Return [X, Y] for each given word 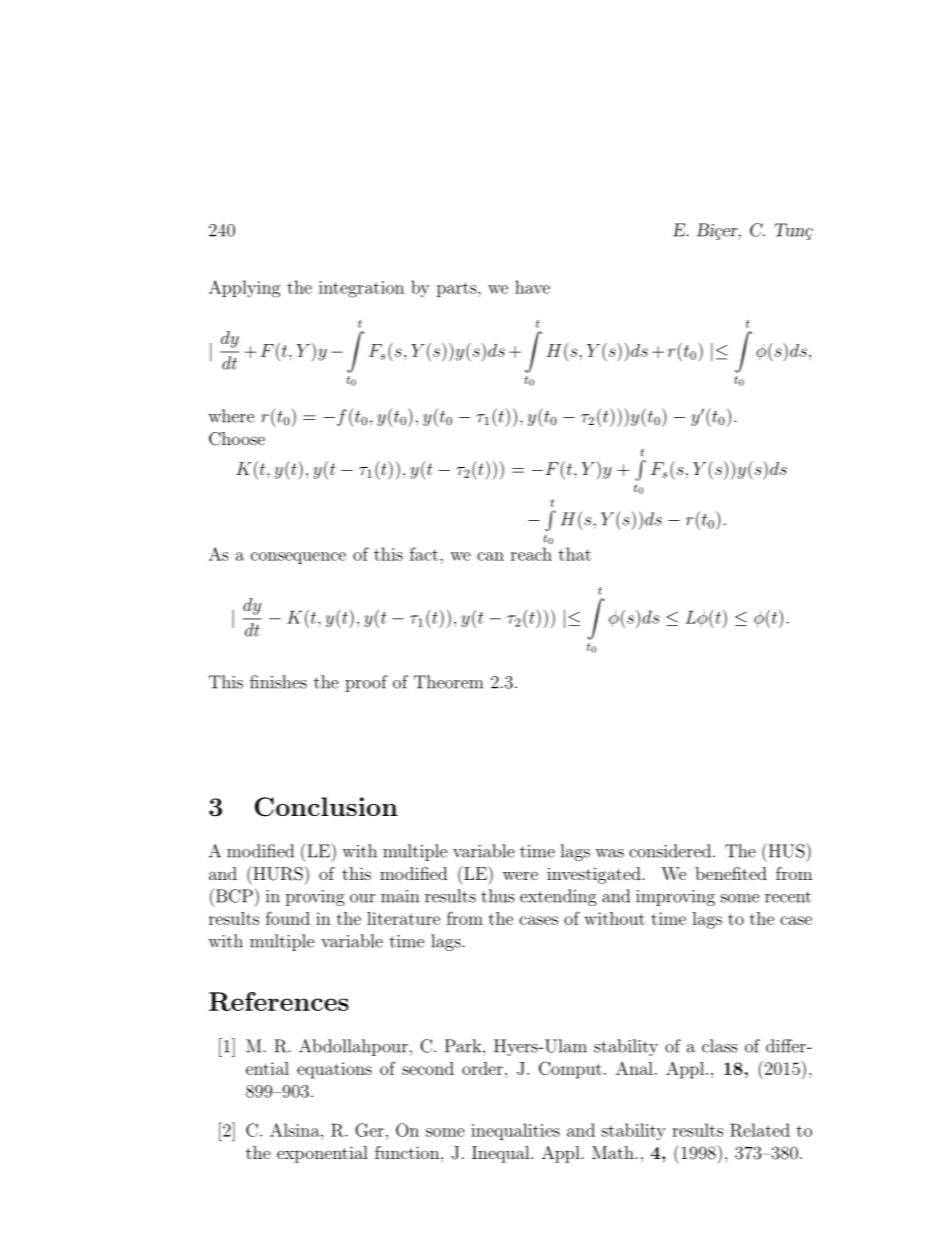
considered [671, 851]
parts [458, 289]
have [532, 287]
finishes [278, 682]
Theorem [448, 682]
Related [760, 1130]
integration [361, 289]
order [482, 1068]
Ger [369, 1130]
